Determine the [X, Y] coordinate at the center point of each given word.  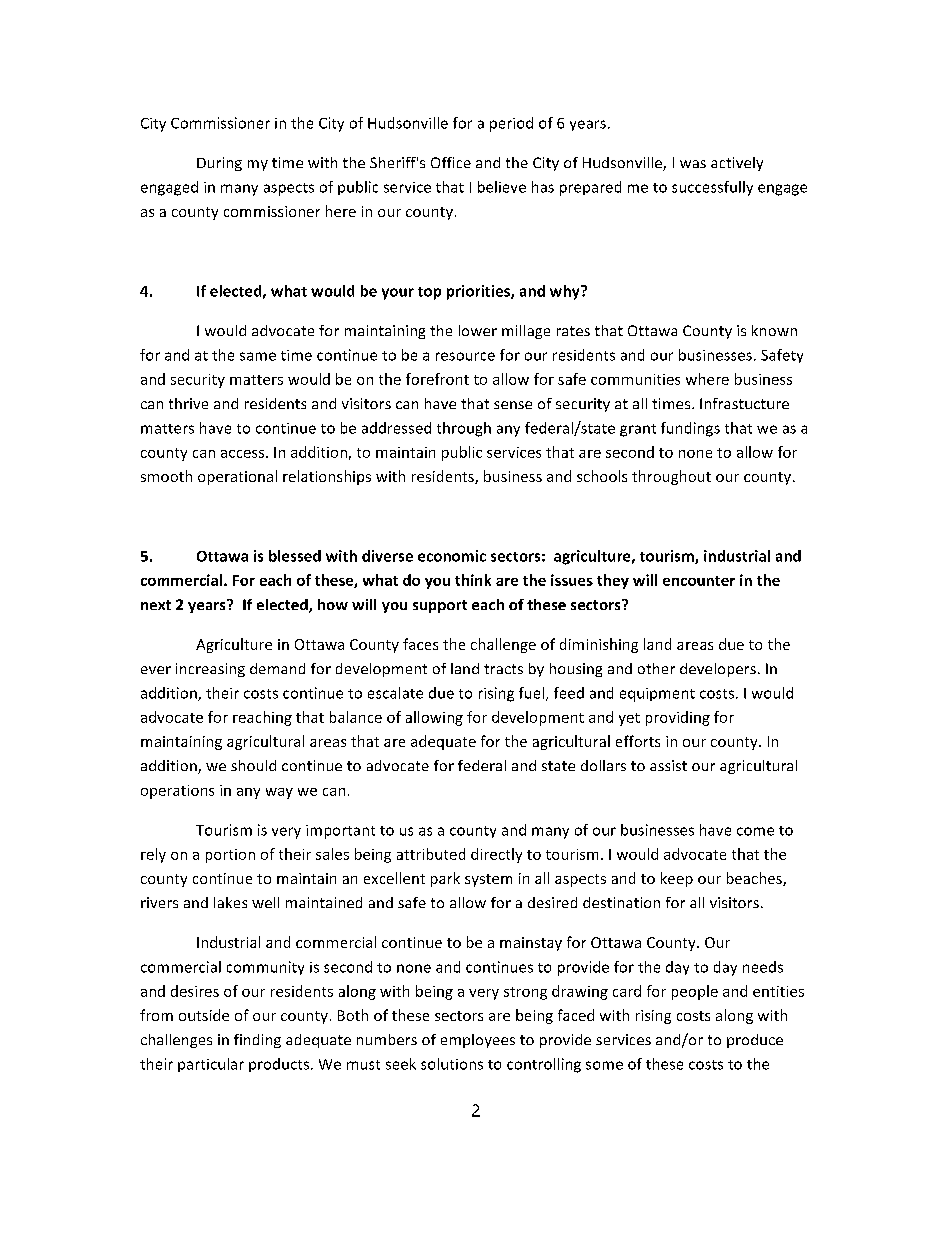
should [253, 765]
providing [678, 718]
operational [237, 477]
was [693, 164]
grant [638, 430]
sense [513, 405]
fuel [531, 693]
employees [478, 1041]
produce [755, 1041]
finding [257, 1041]
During [219, 164]
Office [451, 162]
